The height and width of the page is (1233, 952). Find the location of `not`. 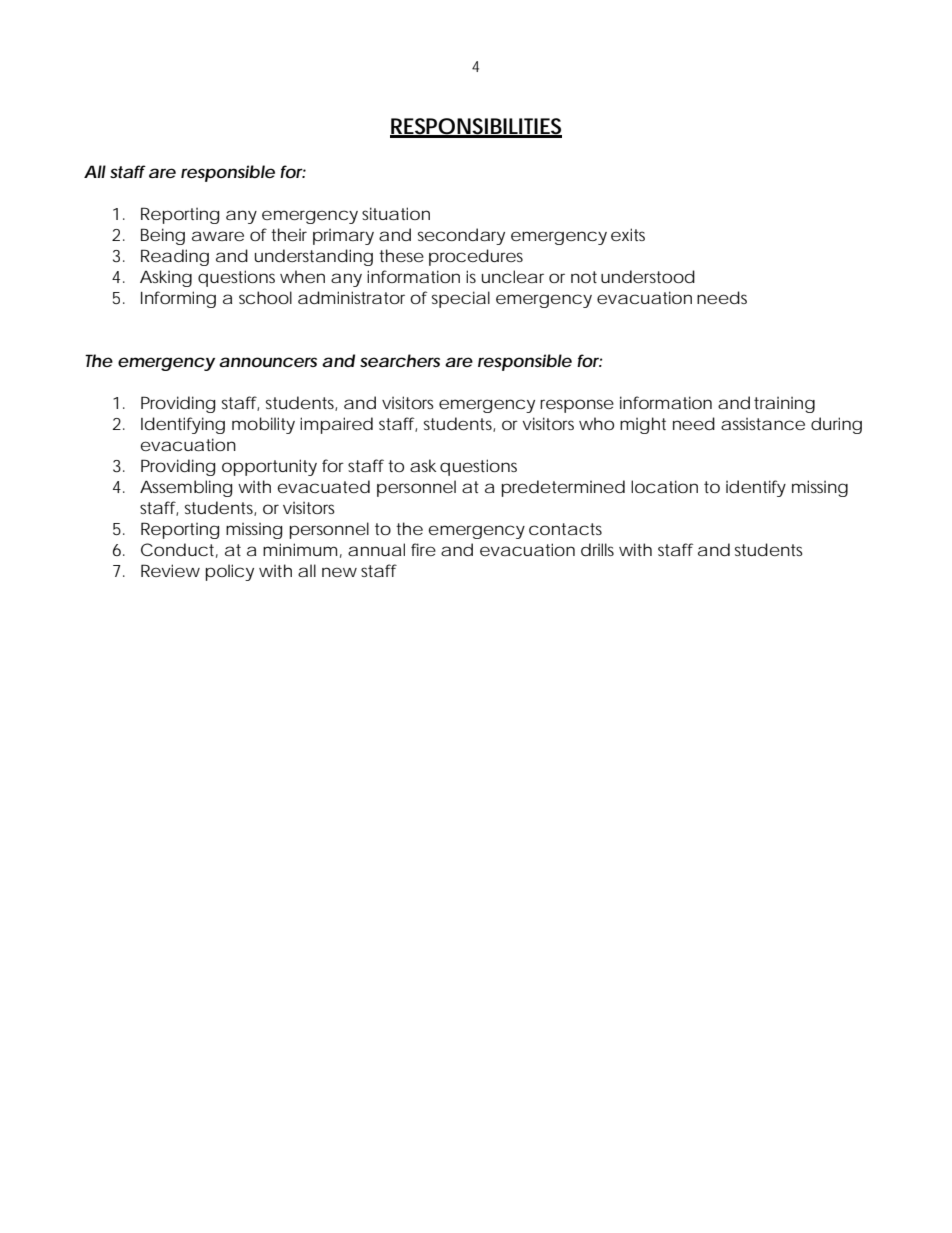

not is located at coordinates (584, 277).
